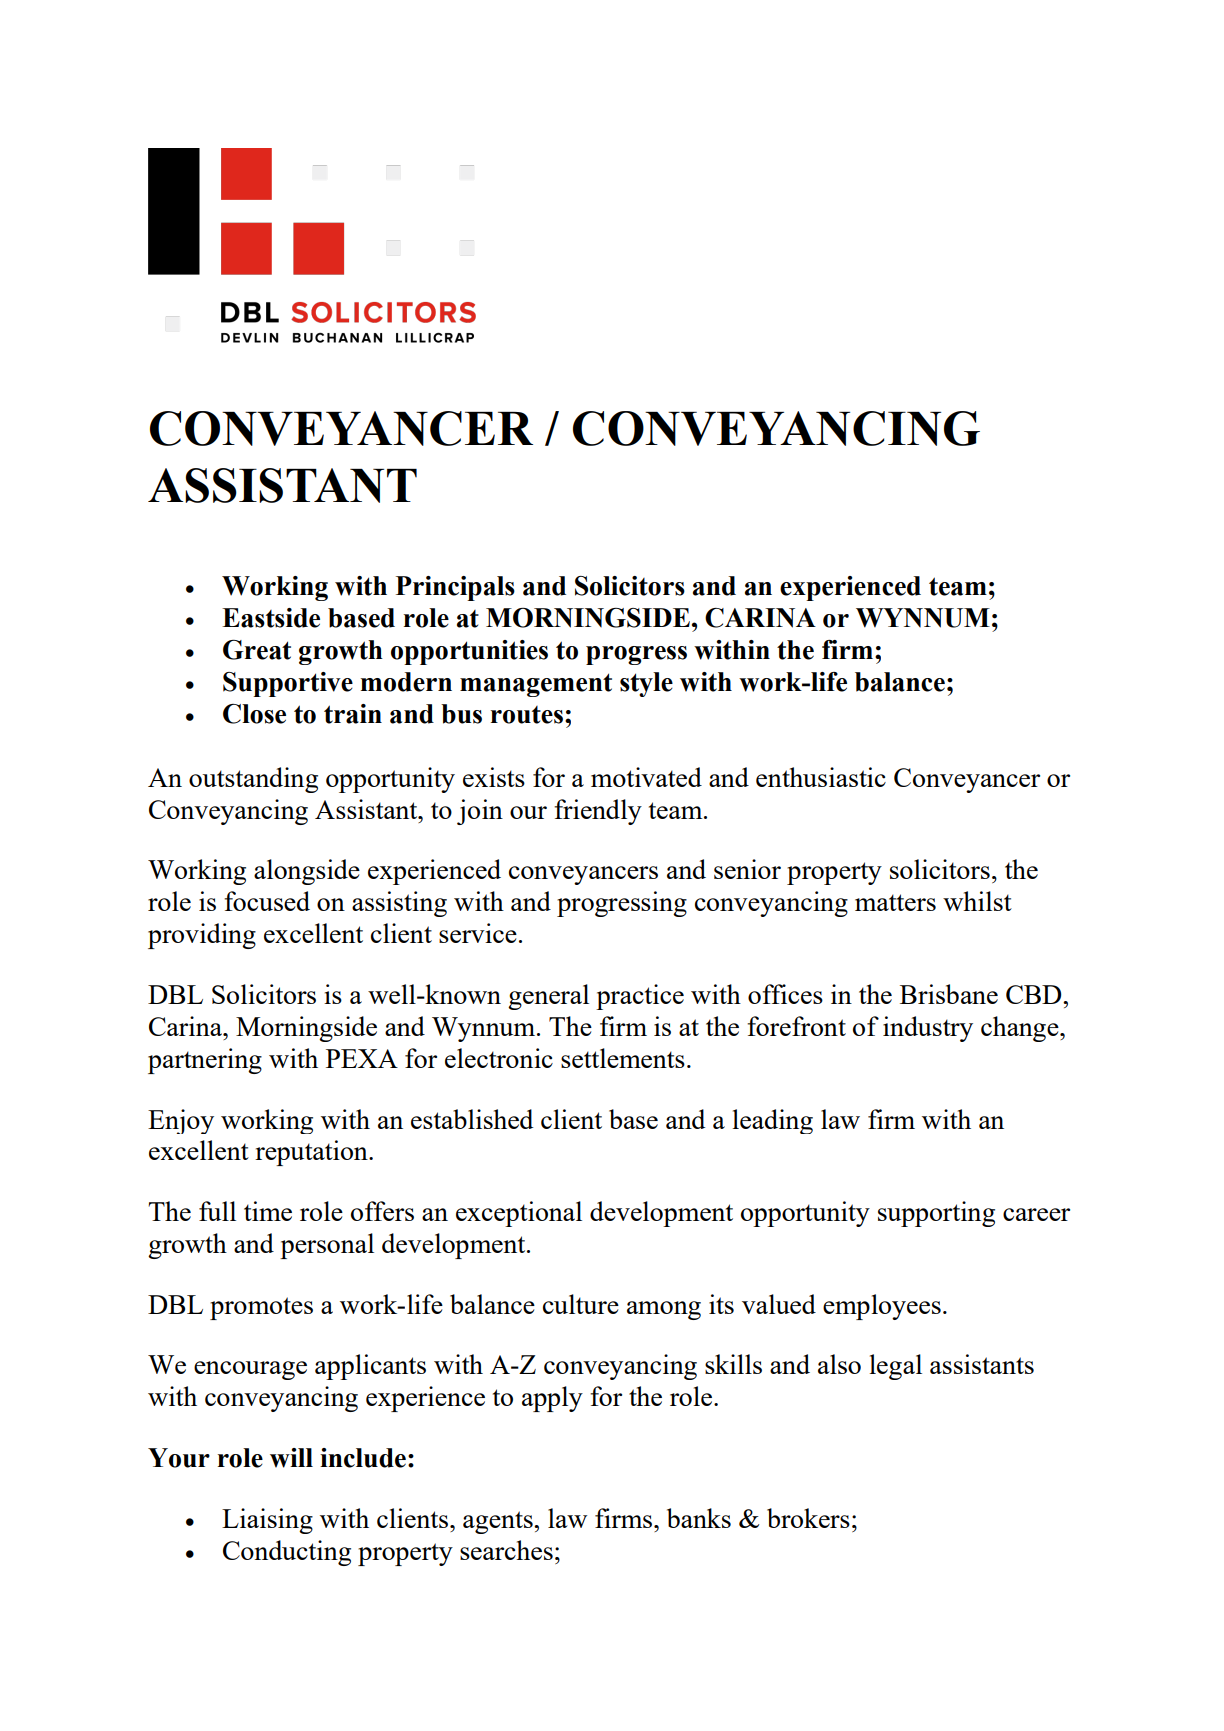 The image size is (1224, 1731). Describe the element at coordinates (623, 1058) in the image. I see `settlements` at that location.
